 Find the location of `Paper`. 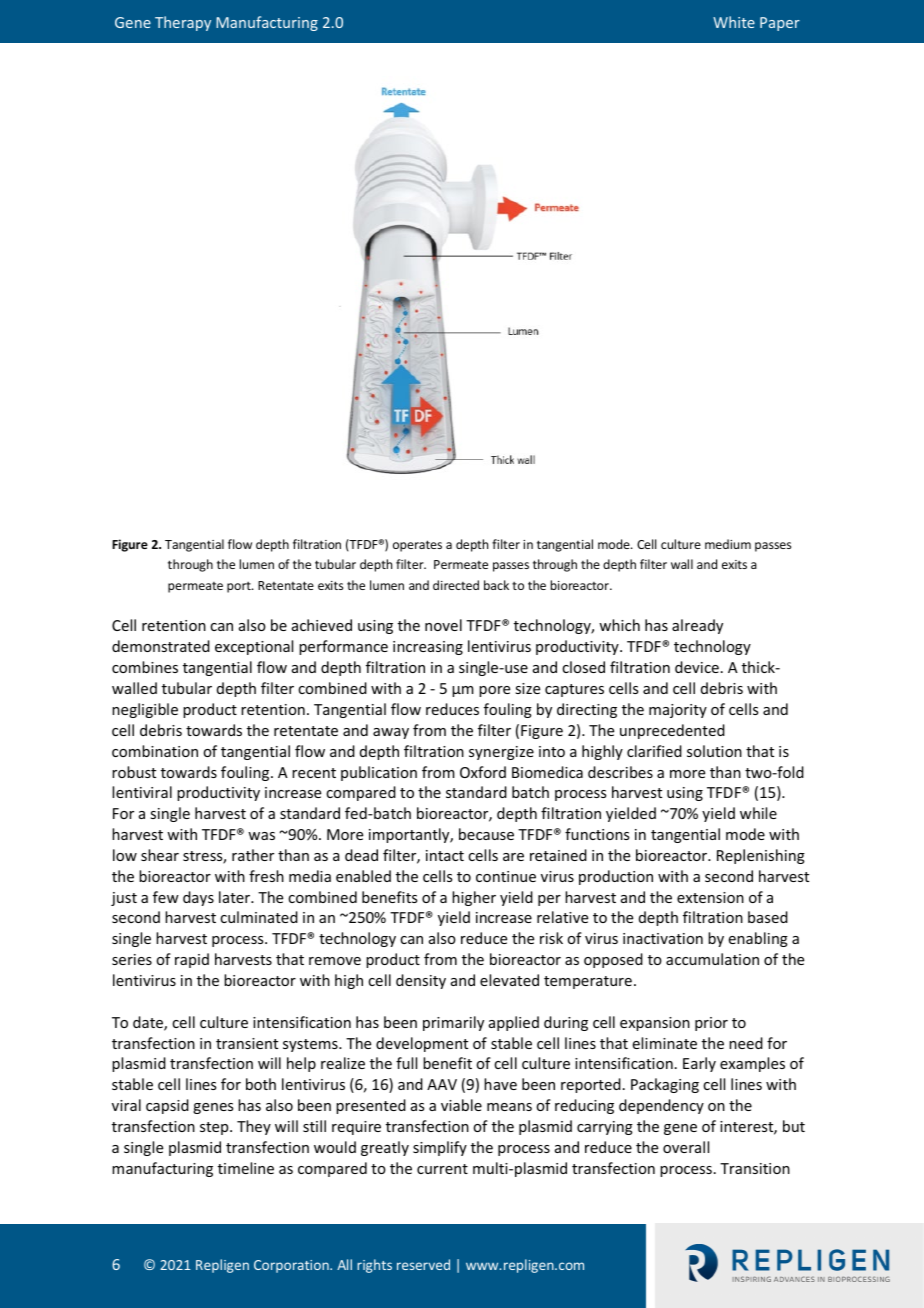

Paper is located at coordinates (780, 24).
